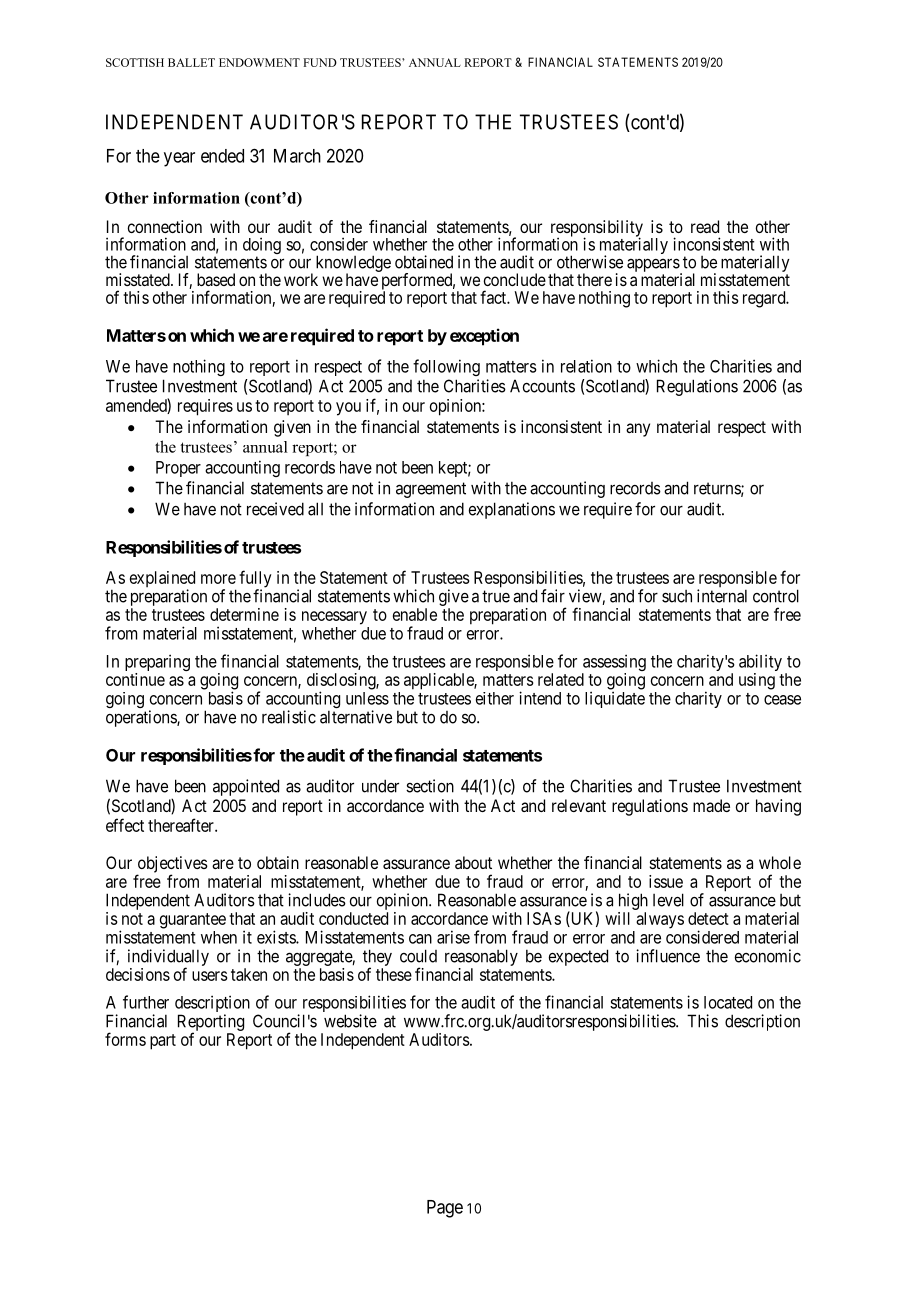 Image resolution: width=924 pixels, height=1307 pixels. Describe the element at coordinates (191, 62) in the document. I see `BALLET` at that location.
